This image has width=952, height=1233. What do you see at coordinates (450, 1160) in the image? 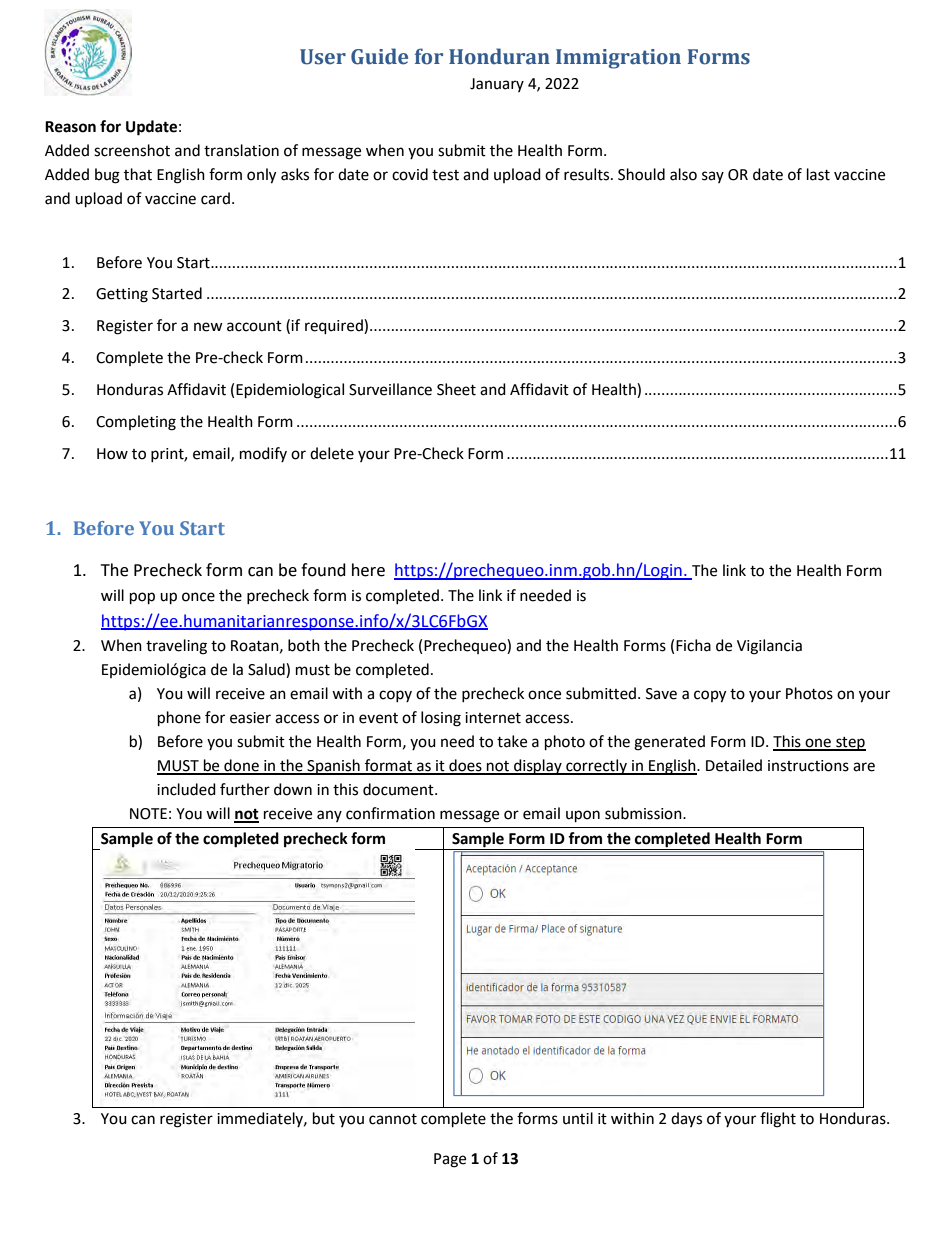
I see `Page` at bounding box center [450, 1160].
